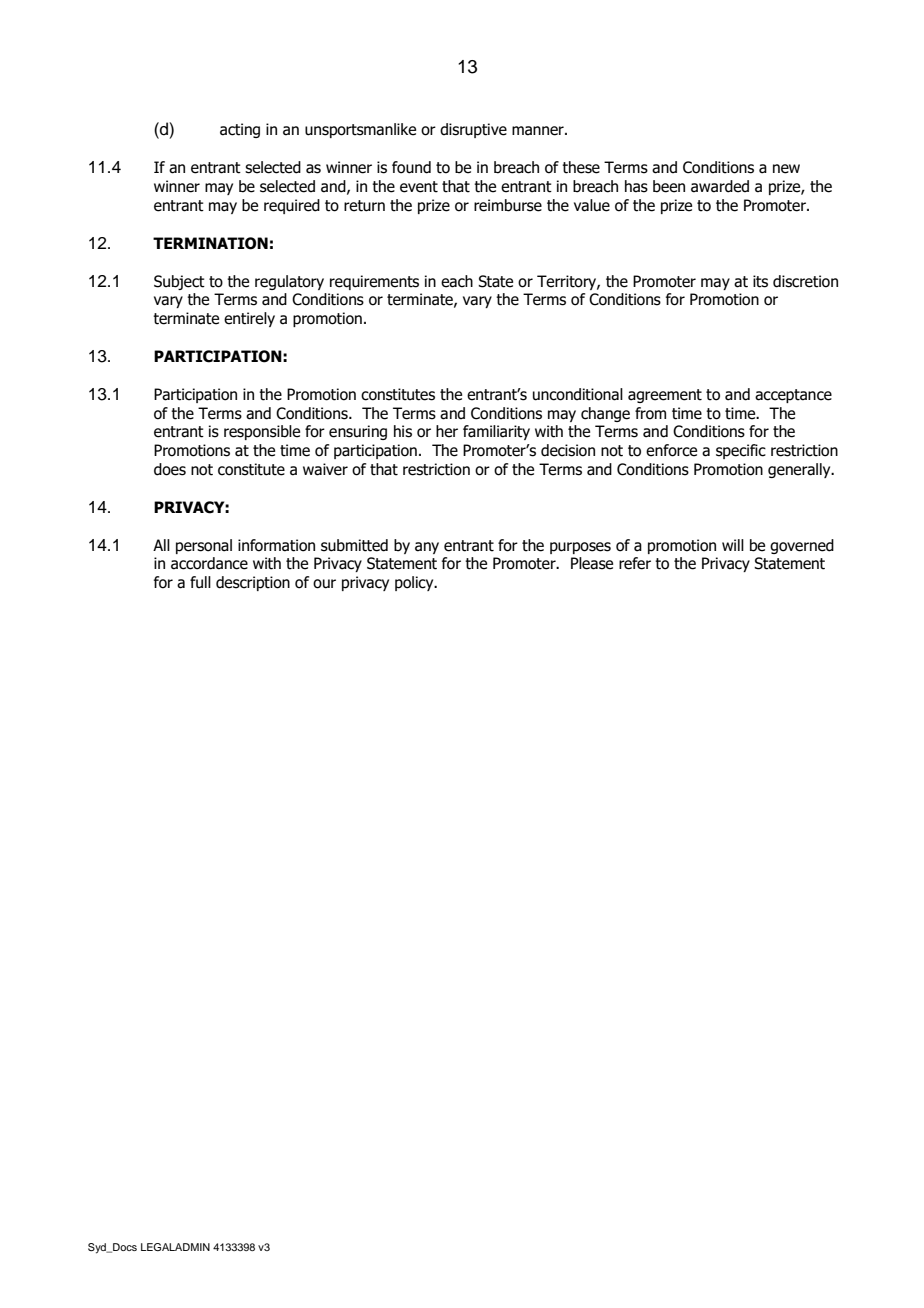  Describe the element at coordinates (741, 451) in the image. I see `specific` at that location.
